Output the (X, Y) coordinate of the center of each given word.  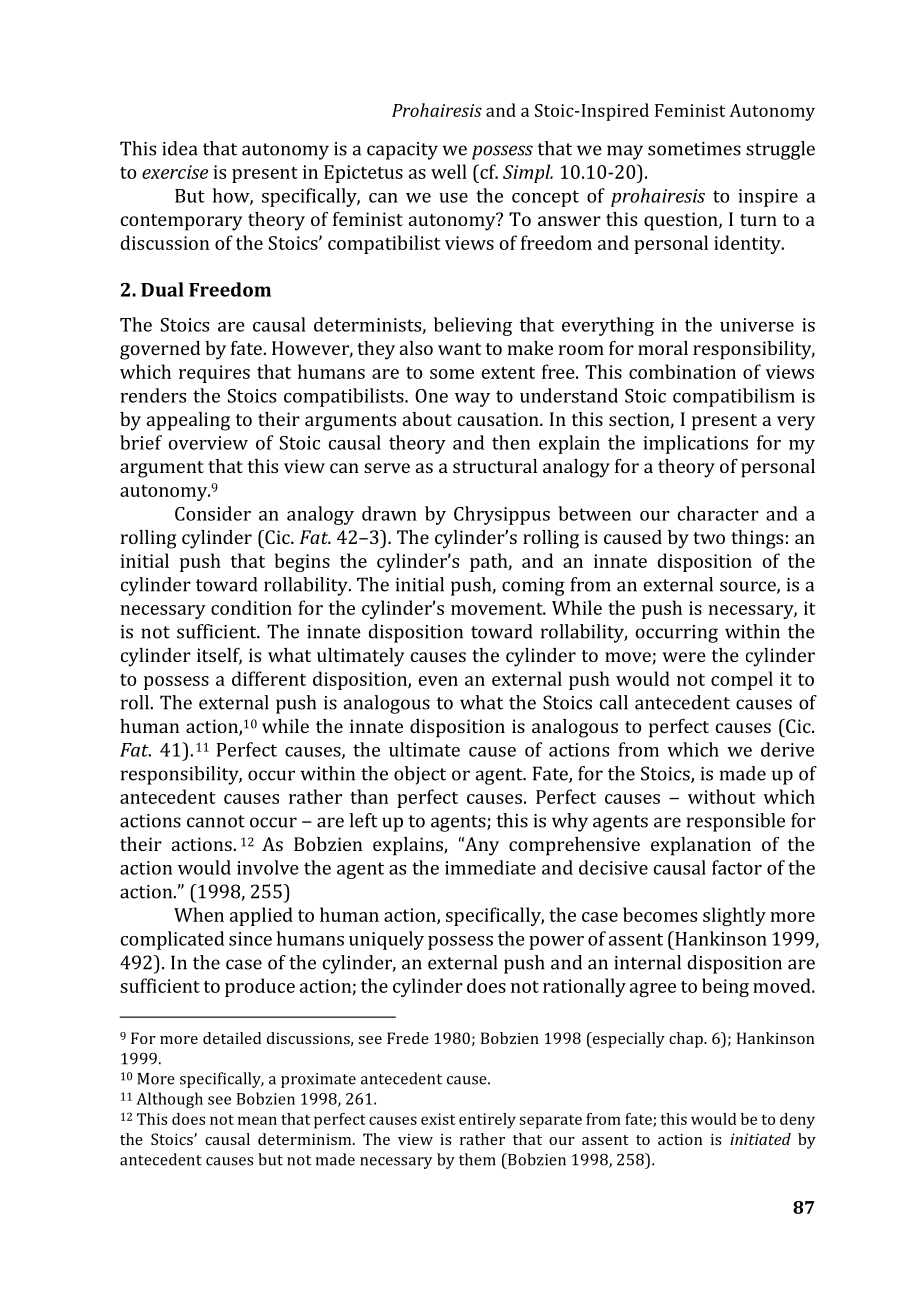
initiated (760, 1139)
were (684, 657)
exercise (175, 172)
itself (219, 656)
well (449, 171)
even (438, 681)
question (682, 221)
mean (257, 1120)
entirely (487, 1121)
